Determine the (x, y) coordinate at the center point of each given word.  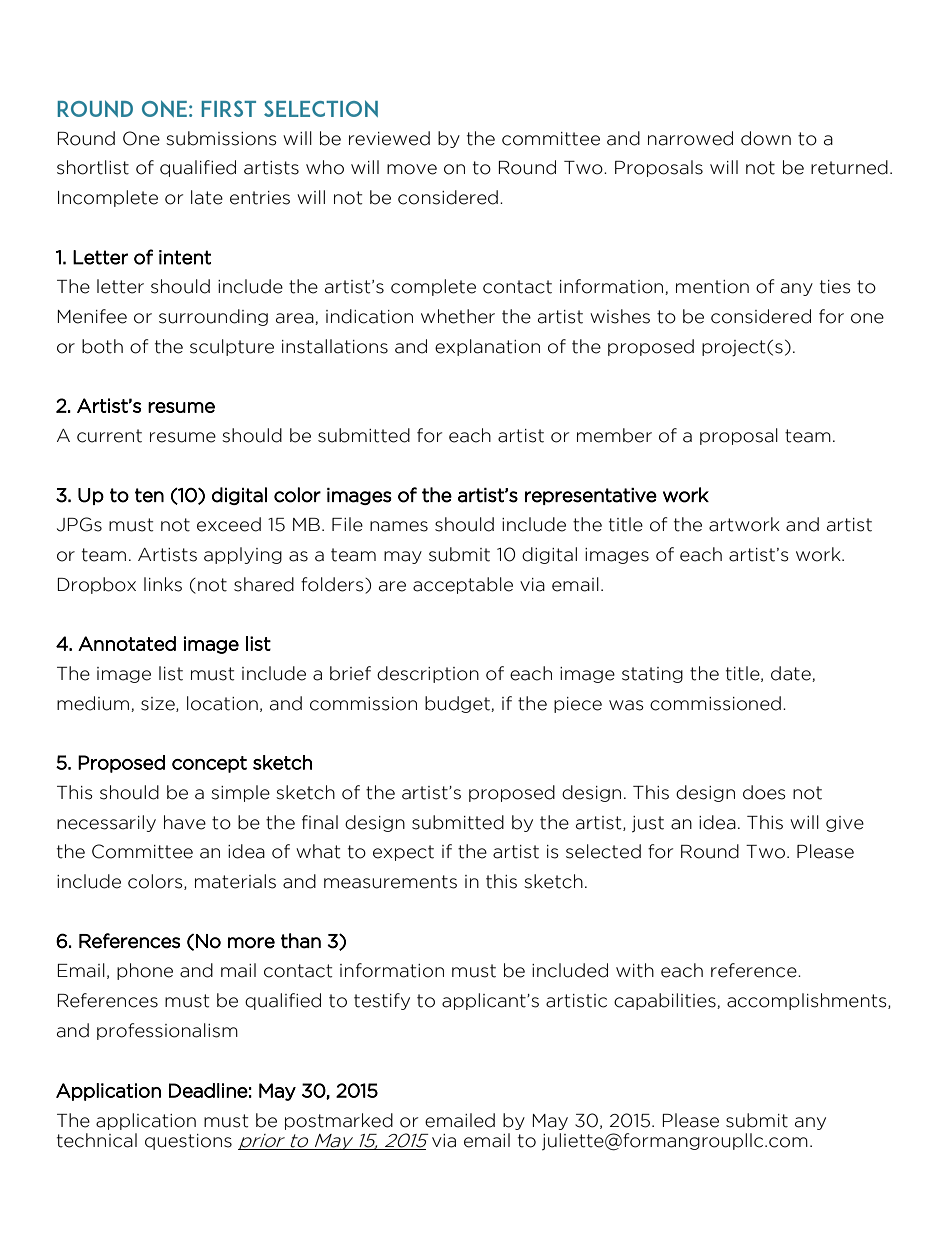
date (792, 674)
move (412, 169)
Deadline (208, 1090)
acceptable (463, 585)
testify (382, 1001)
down (766, 138)
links (163, 584)
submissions (221, 138)
